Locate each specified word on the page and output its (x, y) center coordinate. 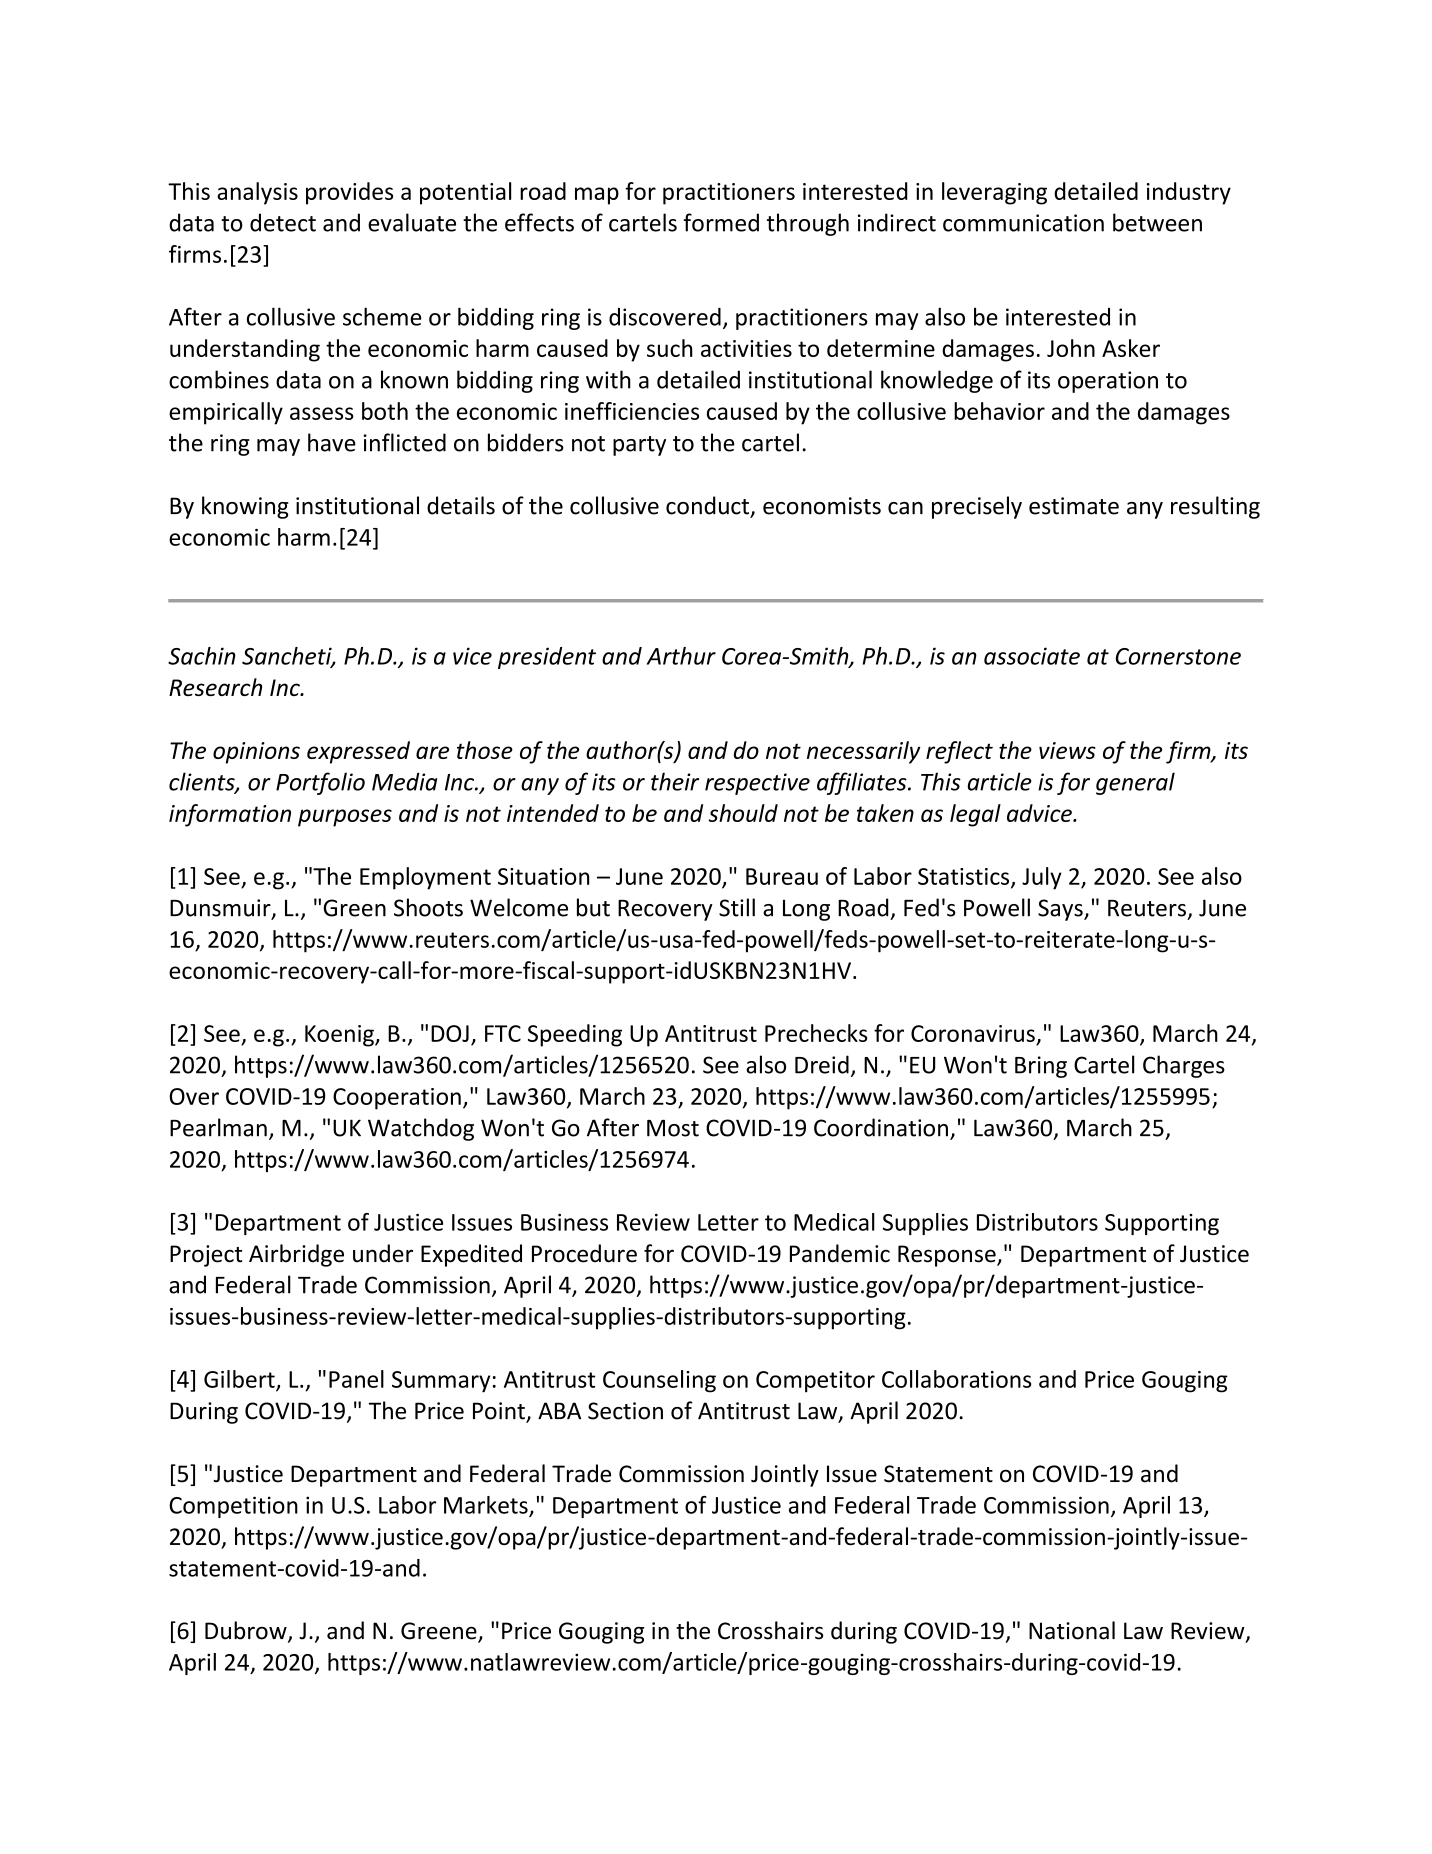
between (1157, 222)
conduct (707, 505)
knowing (245, 507)
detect (283, 222)
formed (721, 222)
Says (1061, 910)
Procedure (584, 1253)
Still (737, 907)
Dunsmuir (221, 909)
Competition (233, 1507)
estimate (1074, 506)
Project (206, 1256)
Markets (487, 1506)
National (1072, 1630)
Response (948, 1256)
